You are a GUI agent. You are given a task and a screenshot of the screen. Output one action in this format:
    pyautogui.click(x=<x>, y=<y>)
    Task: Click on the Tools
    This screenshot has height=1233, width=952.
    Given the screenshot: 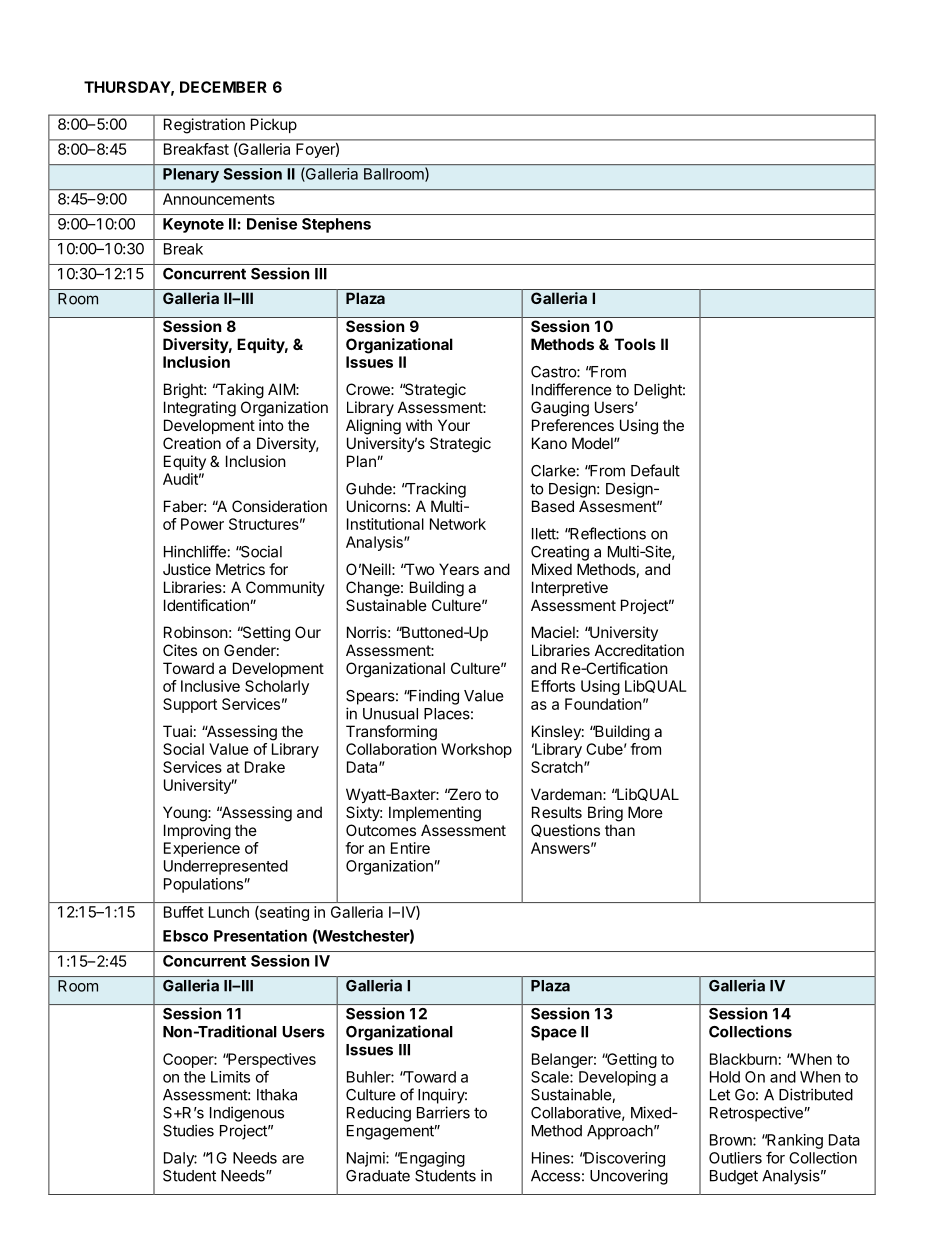 What is the action you would take?
    pyautogui.click(x=635, y=344)
